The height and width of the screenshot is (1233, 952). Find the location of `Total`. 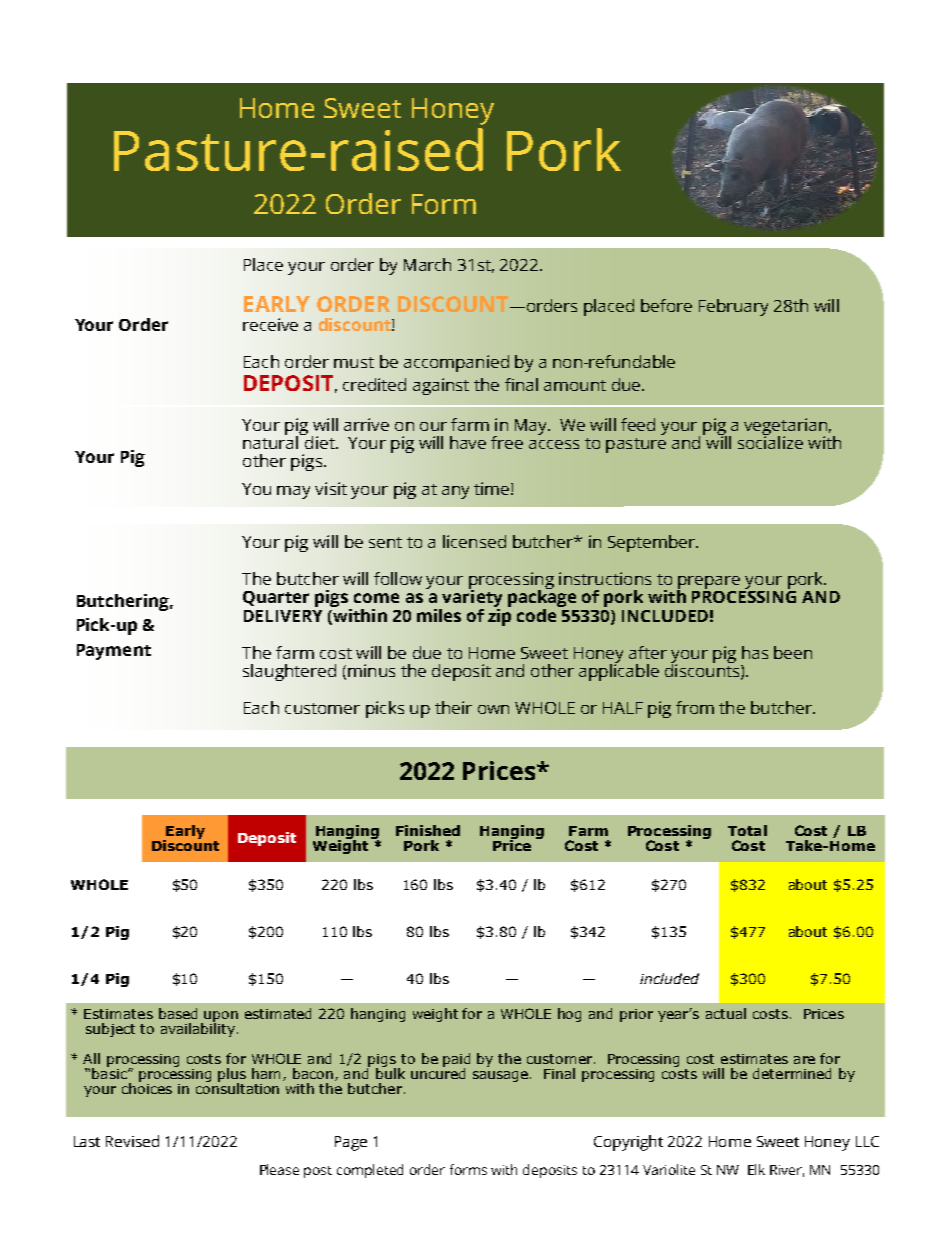

Total is located at coordinates (747, 830).
